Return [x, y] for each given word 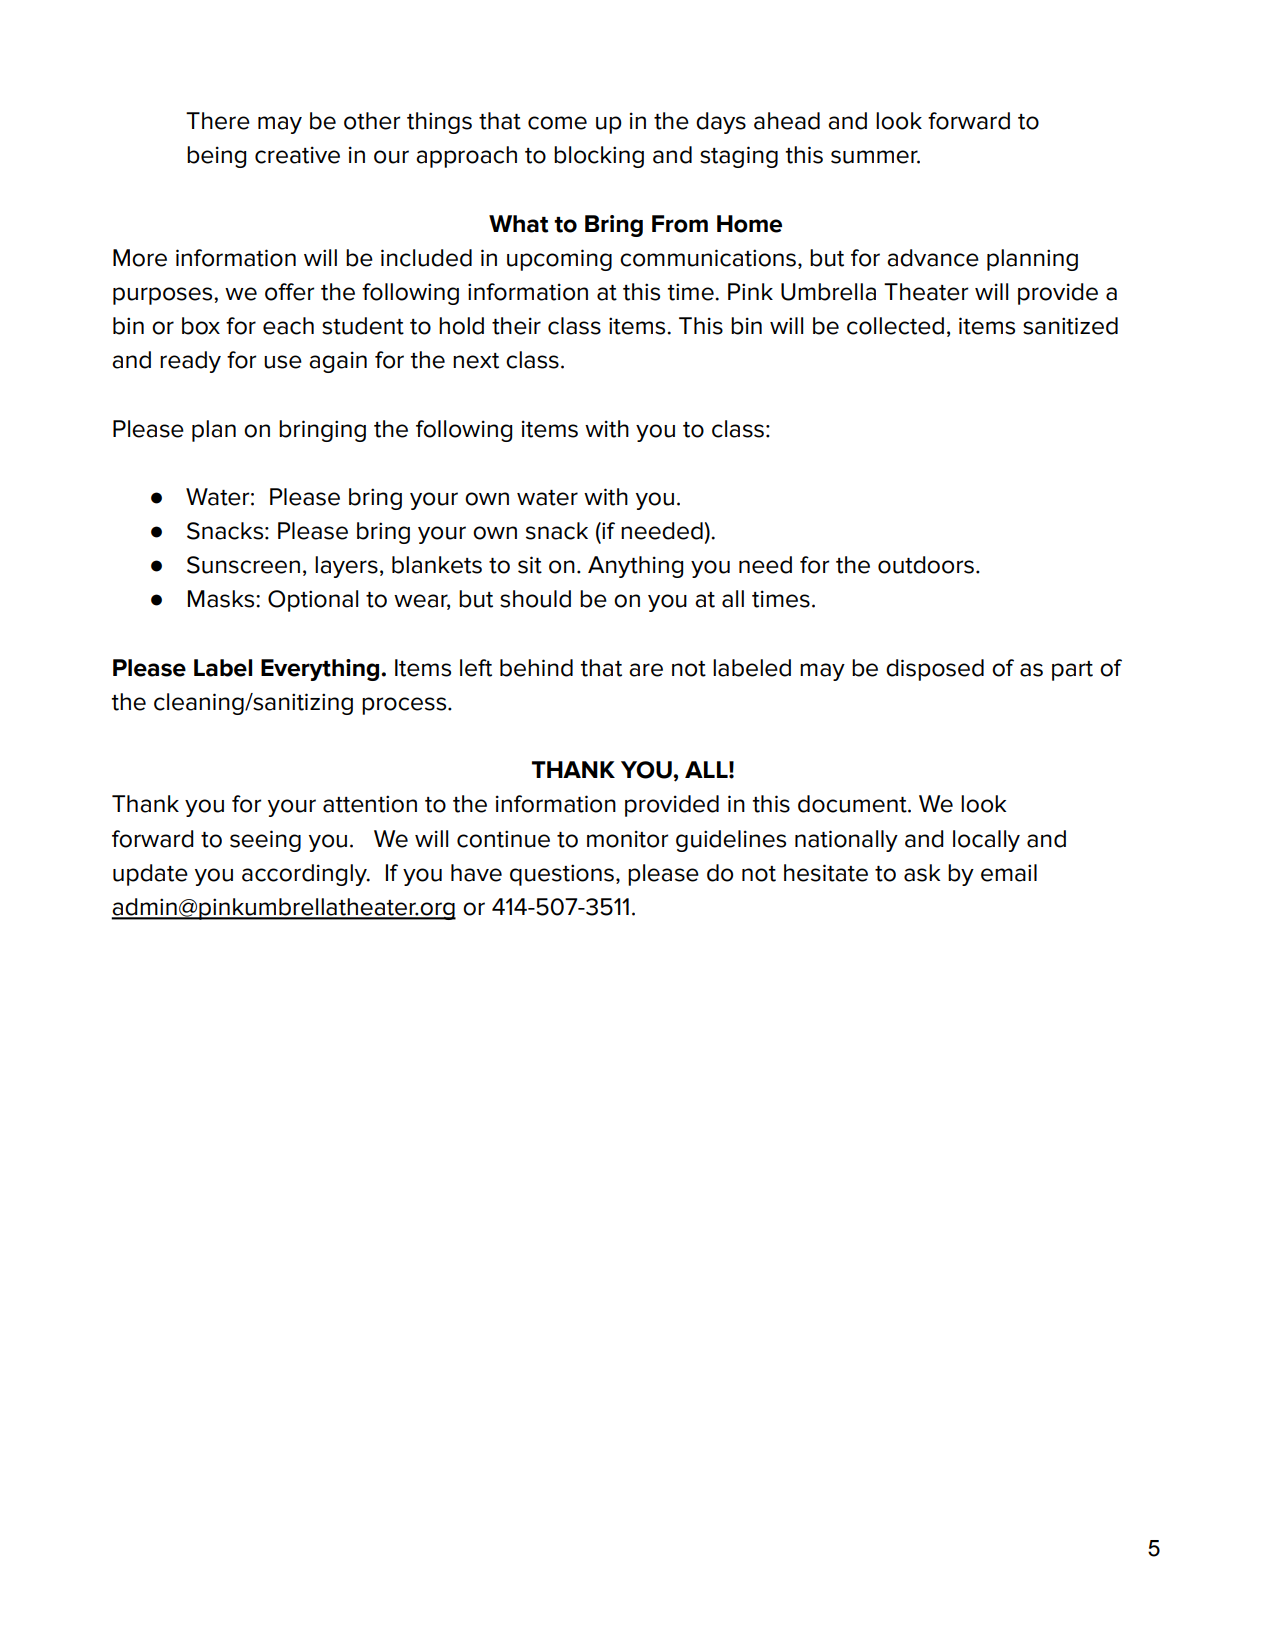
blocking [599, 157]
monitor [627, 839]
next [476, 361]
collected [895, 326]
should [535, 599]
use [283, 362]
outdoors [926, 565]
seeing [265, 841]
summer [875, 157]
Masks [222, 599]
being [216, 157]
